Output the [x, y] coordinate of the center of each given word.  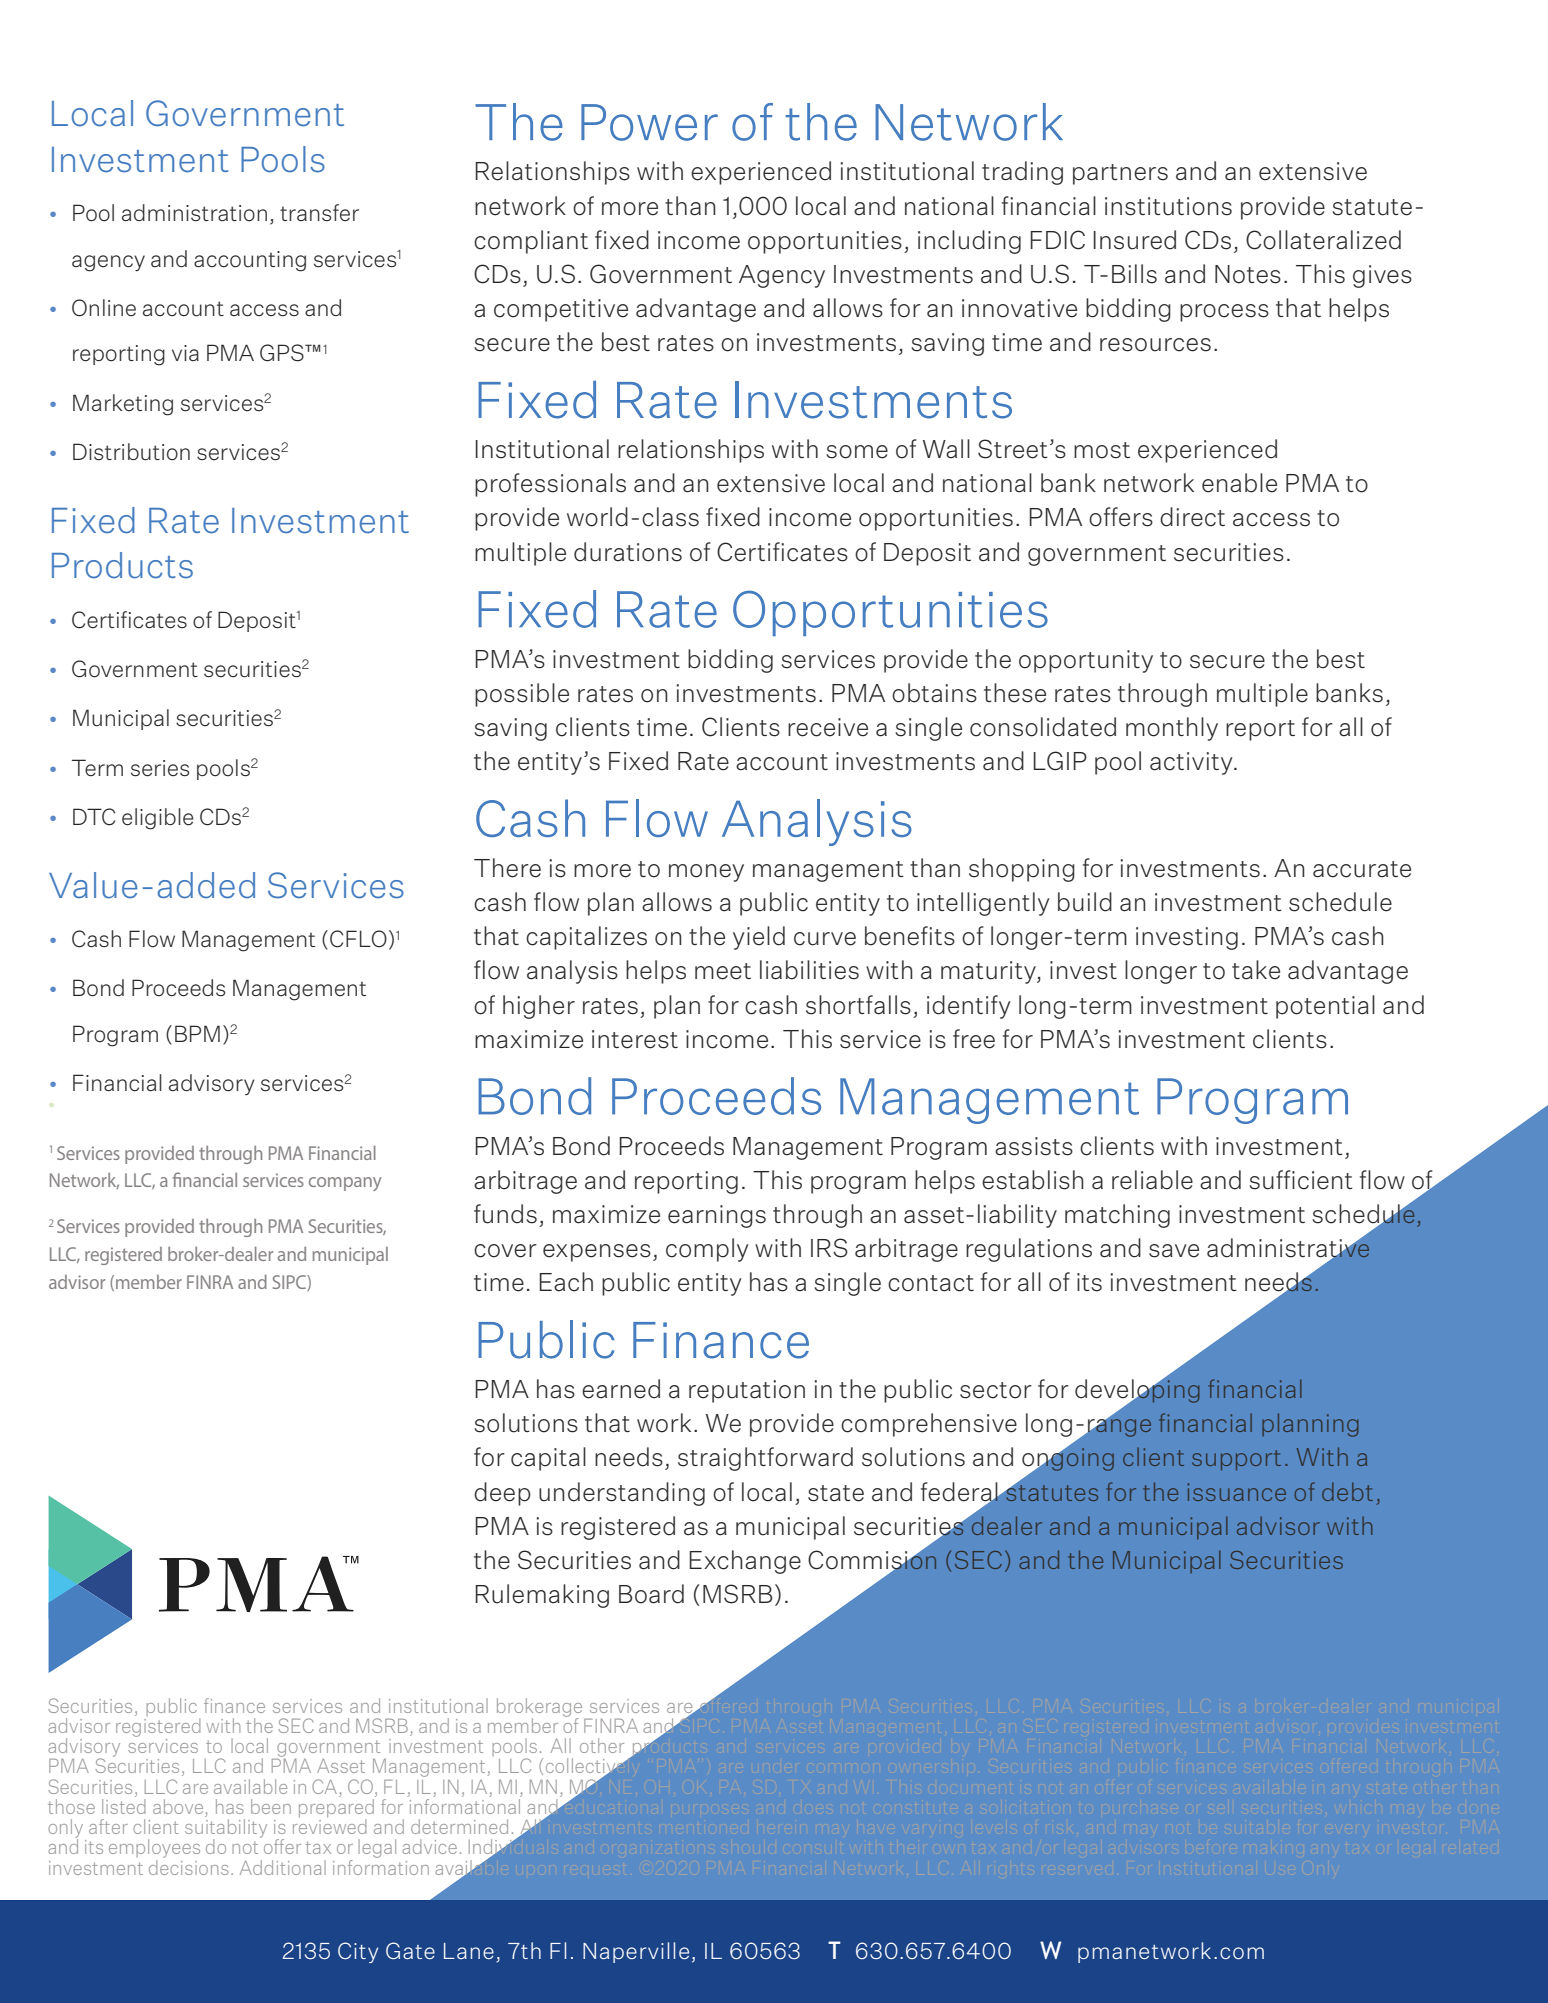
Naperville [636, 1952]
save [1174, 1251]
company [345, 1184]
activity [1192, 763]
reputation [747, 1391]
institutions [1168, 206]
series [160, 768]
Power [649, 122]
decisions [189, 1866]
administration [194, 213]
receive [828, 727]
